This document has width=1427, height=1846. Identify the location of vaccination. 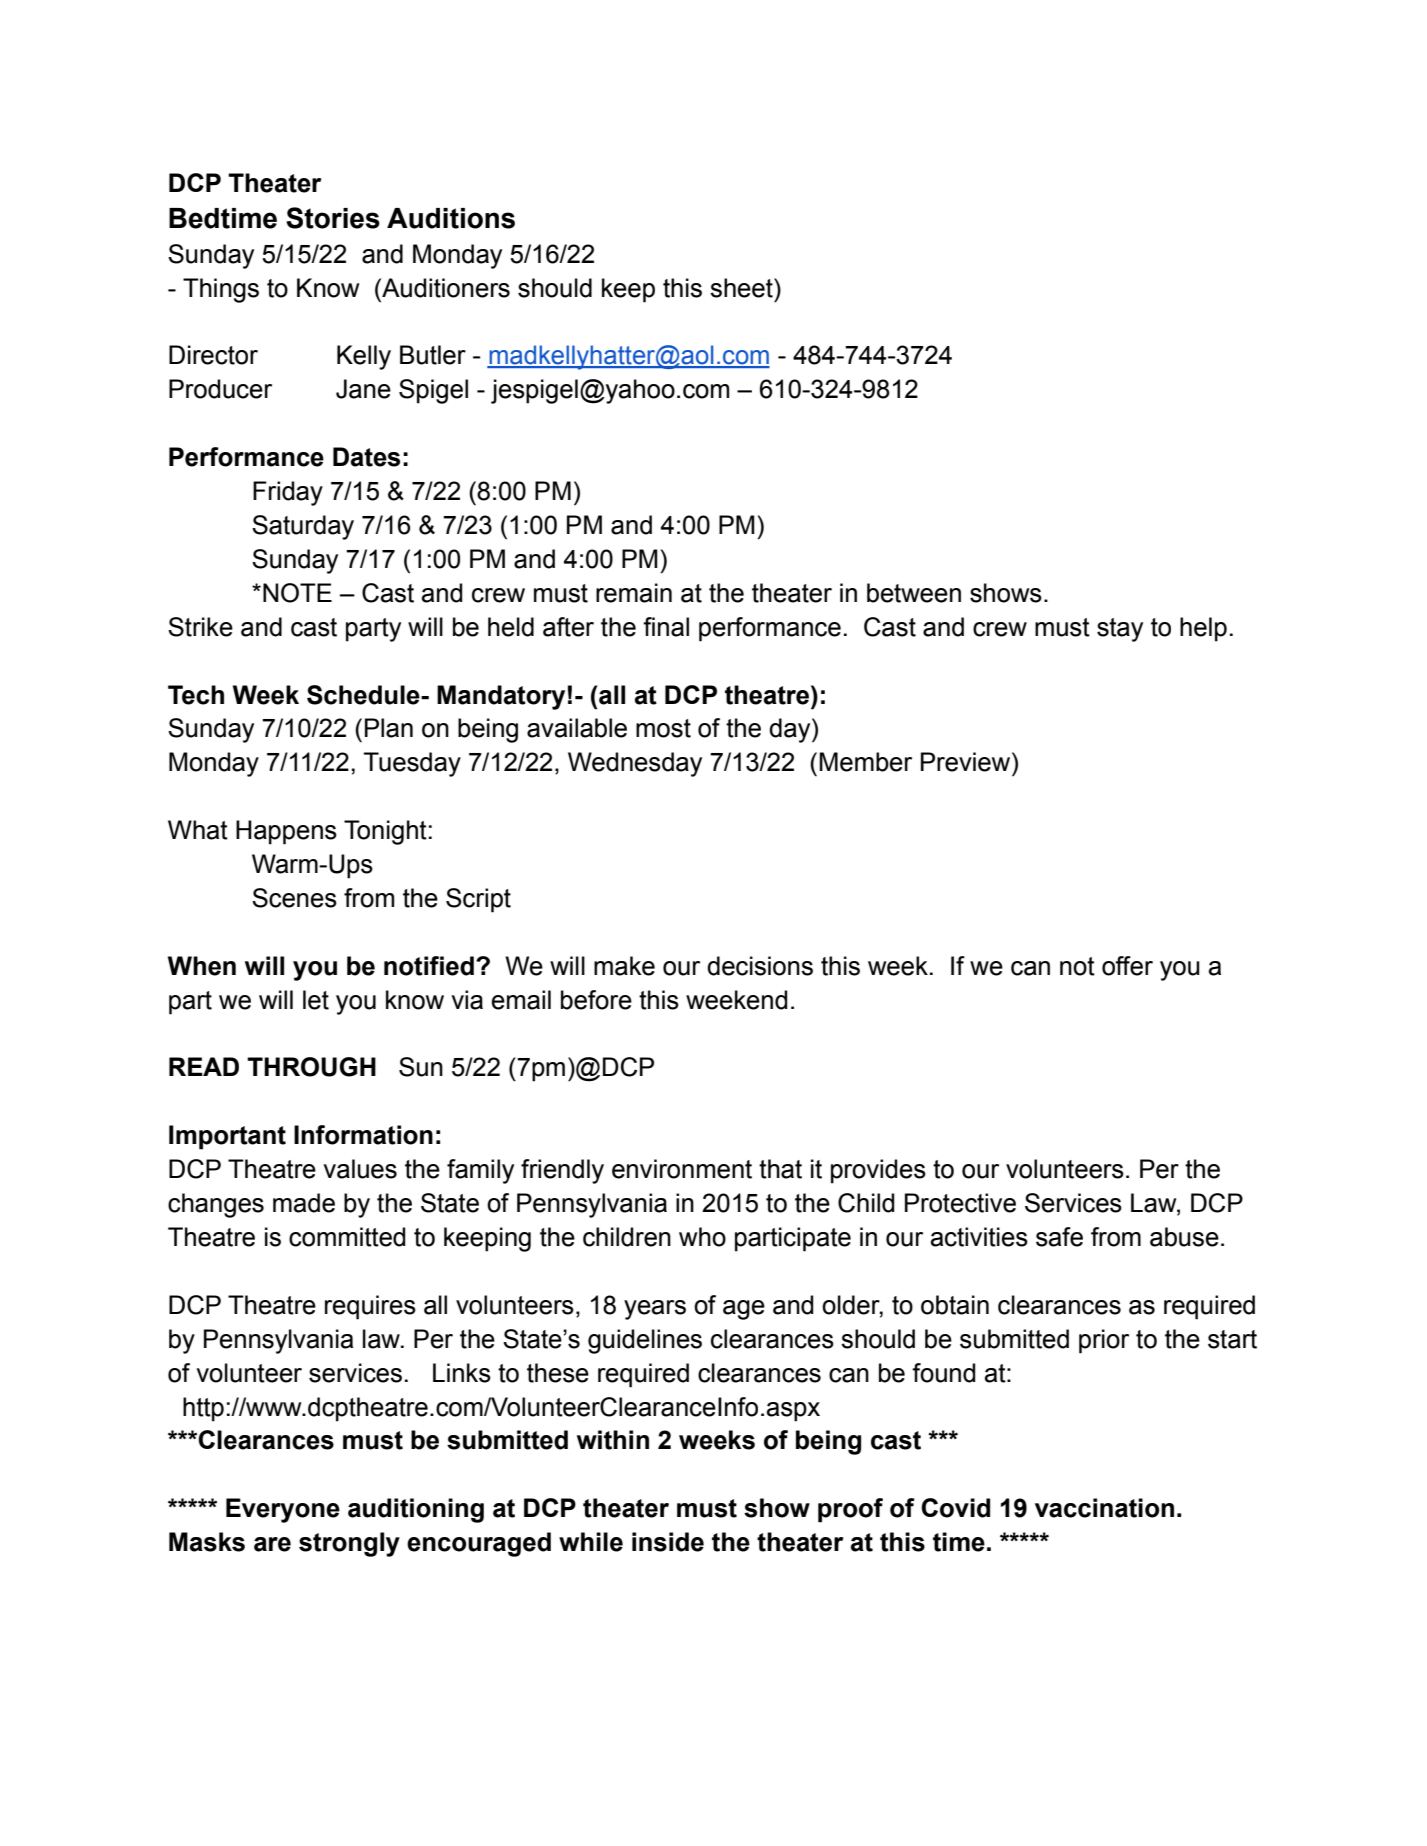
(1104, 1508).
